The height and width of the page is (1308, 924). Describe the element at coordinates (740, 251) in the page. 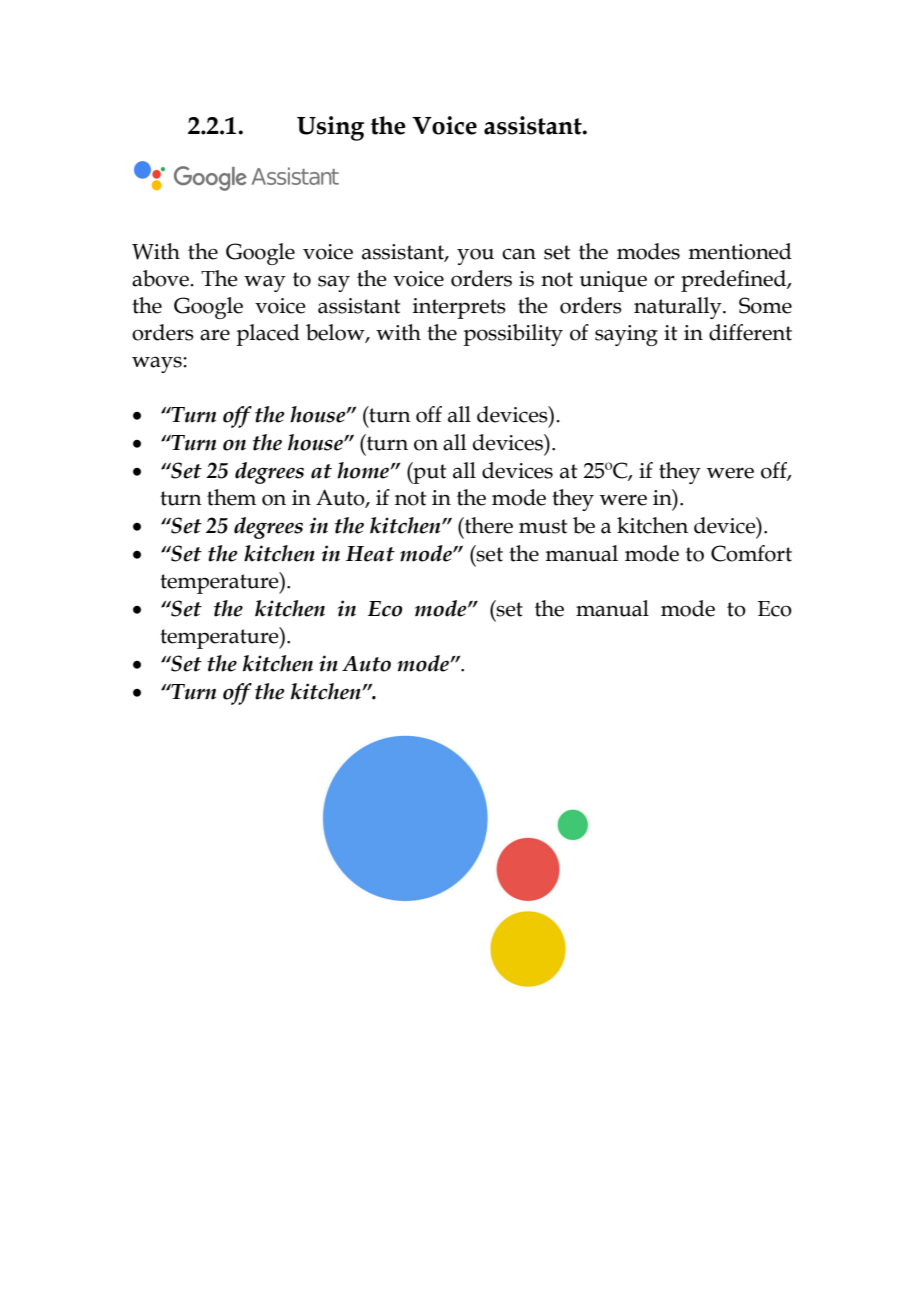

I see `mentioned` at that location.
